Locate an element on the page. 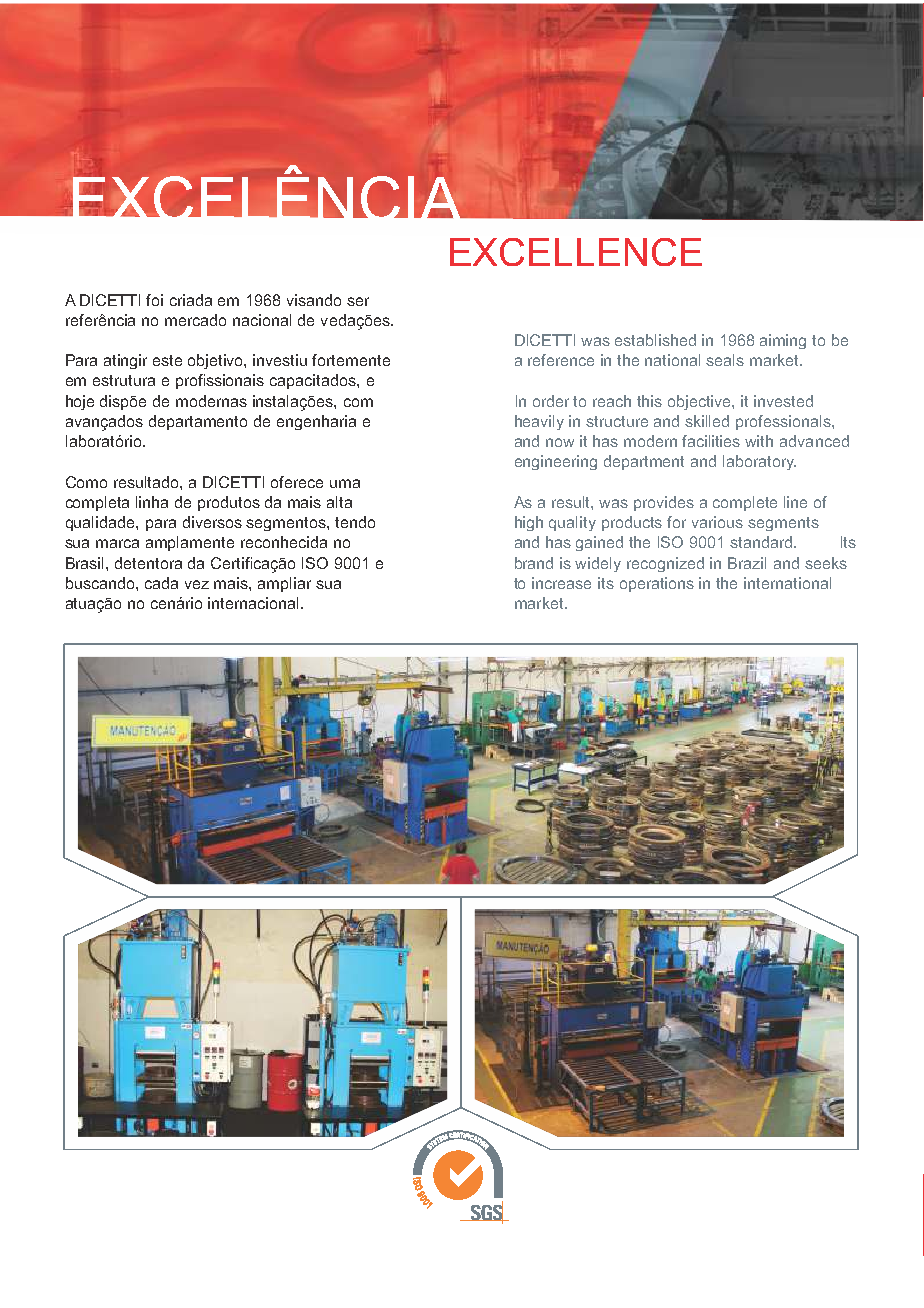 The width and height of the image is (924, 1308). high is located at coordinates (529, 523).
